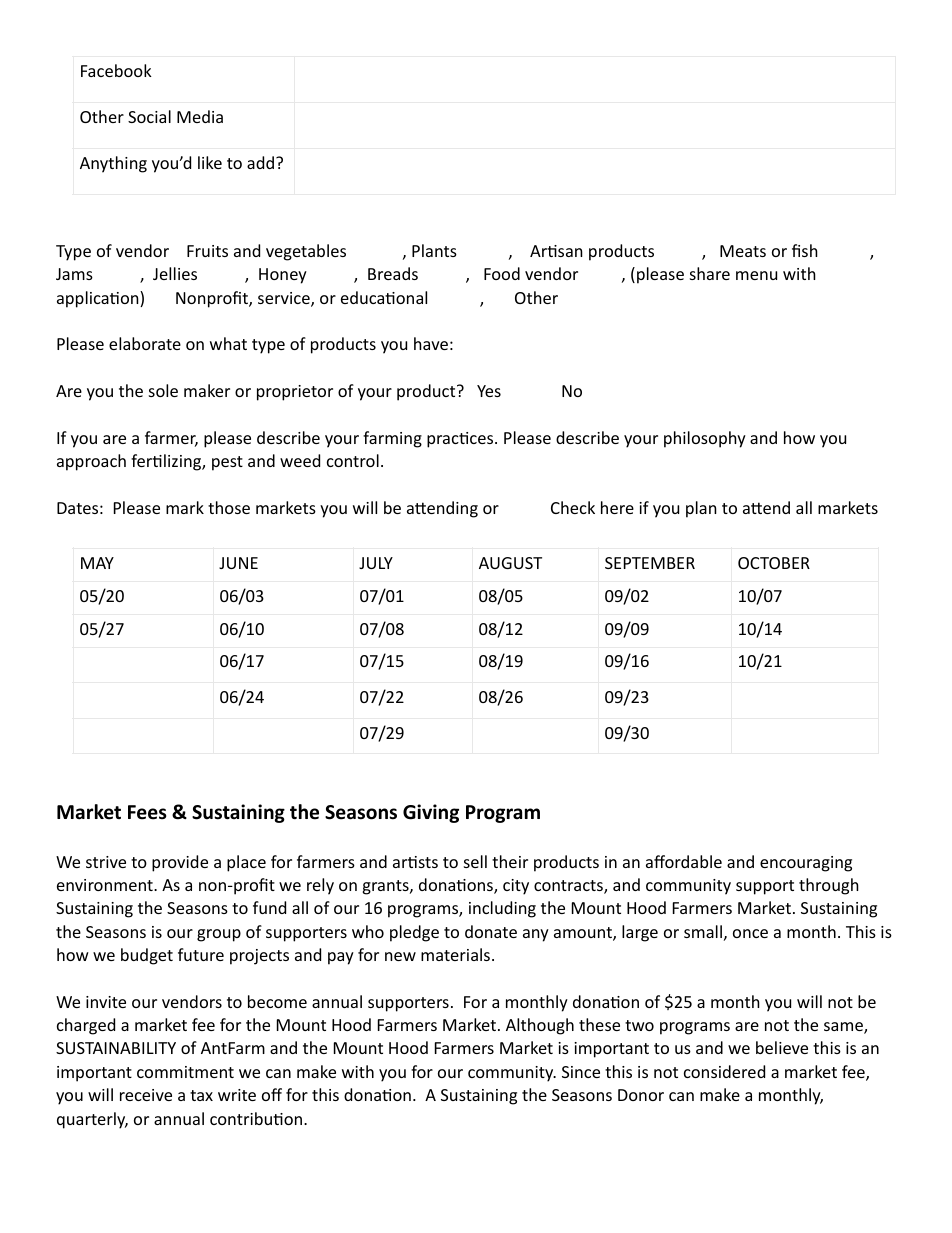 This screenshot has width=952, height=1233. What do you see at coordinates (262, 162) in the screenshot?
I see `add` at bounding box center [262, 162].
